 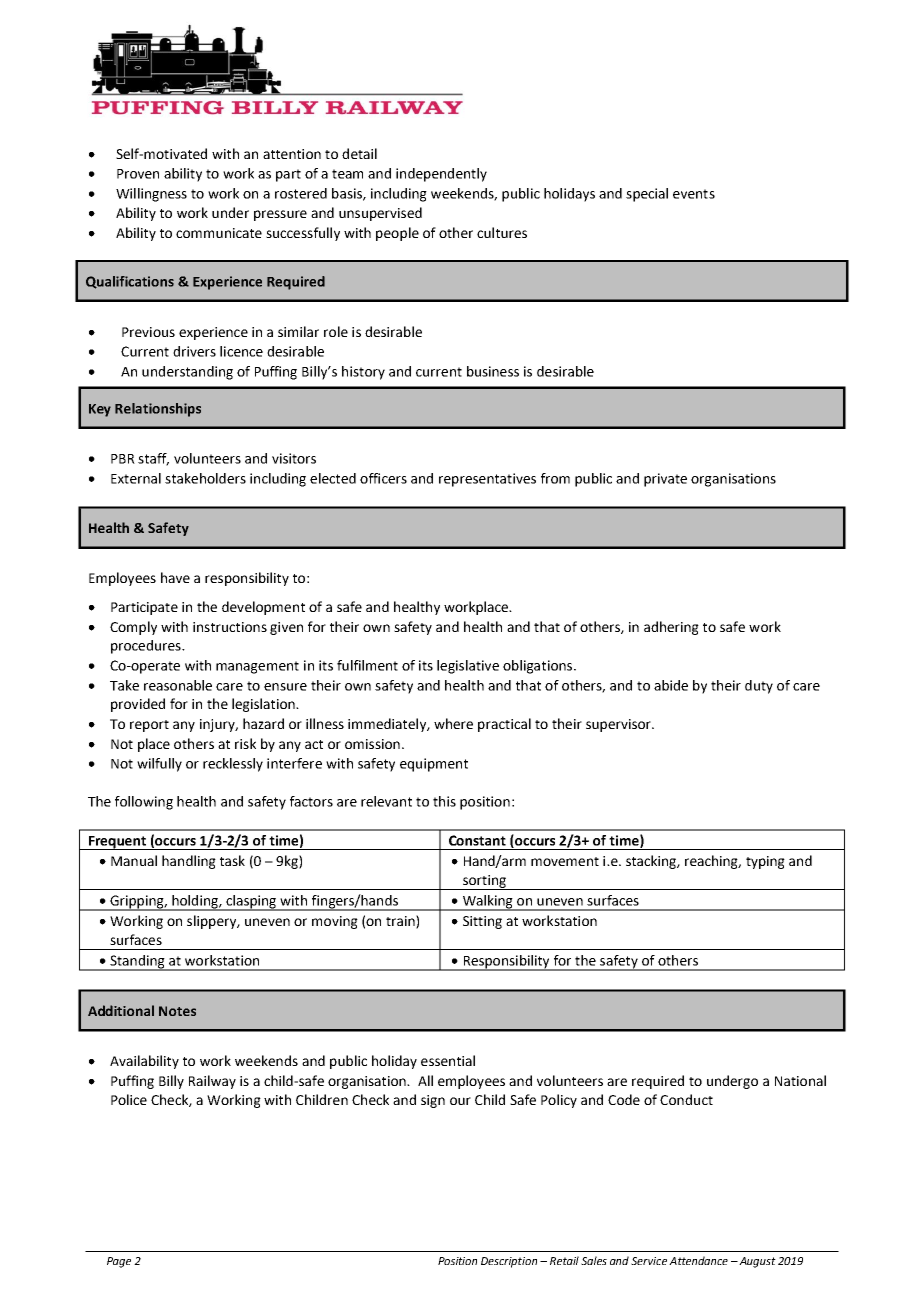 What do you see at coordinates (484, 882) in the screenshot?
I see `sorting` at bounding box center [484, 882].
